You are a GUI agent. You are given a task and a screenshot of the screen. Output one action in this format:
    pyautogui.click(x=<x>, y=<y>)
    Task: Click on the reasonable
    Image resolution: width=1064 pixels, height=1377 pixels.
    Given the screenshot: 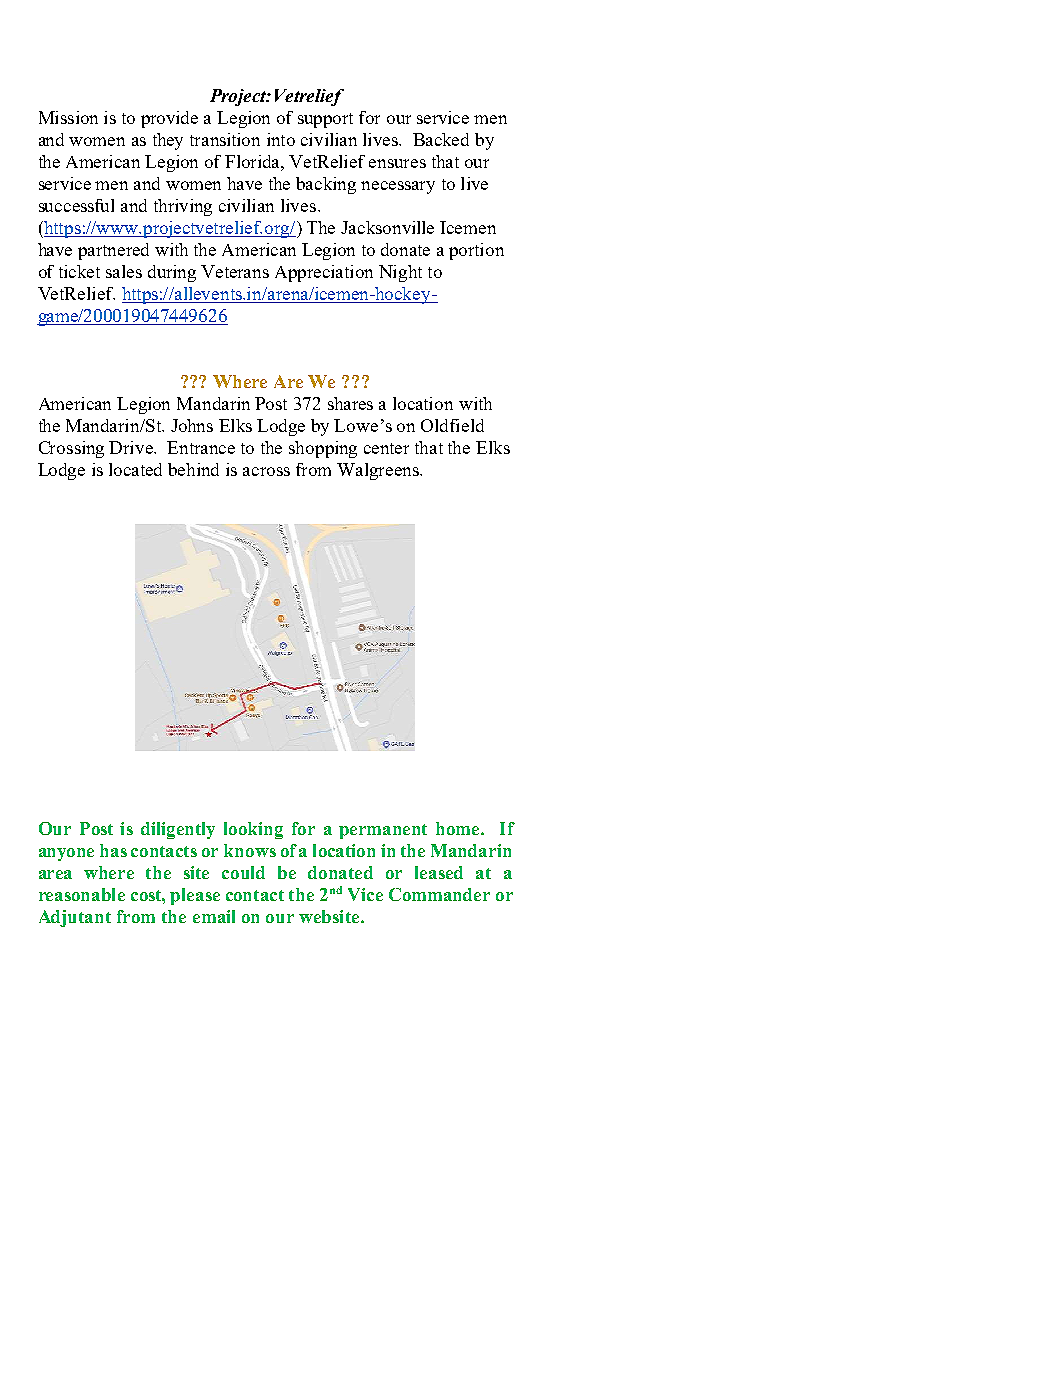 What is the action you would take?
    pyautogui.click(x=82, y=894)
